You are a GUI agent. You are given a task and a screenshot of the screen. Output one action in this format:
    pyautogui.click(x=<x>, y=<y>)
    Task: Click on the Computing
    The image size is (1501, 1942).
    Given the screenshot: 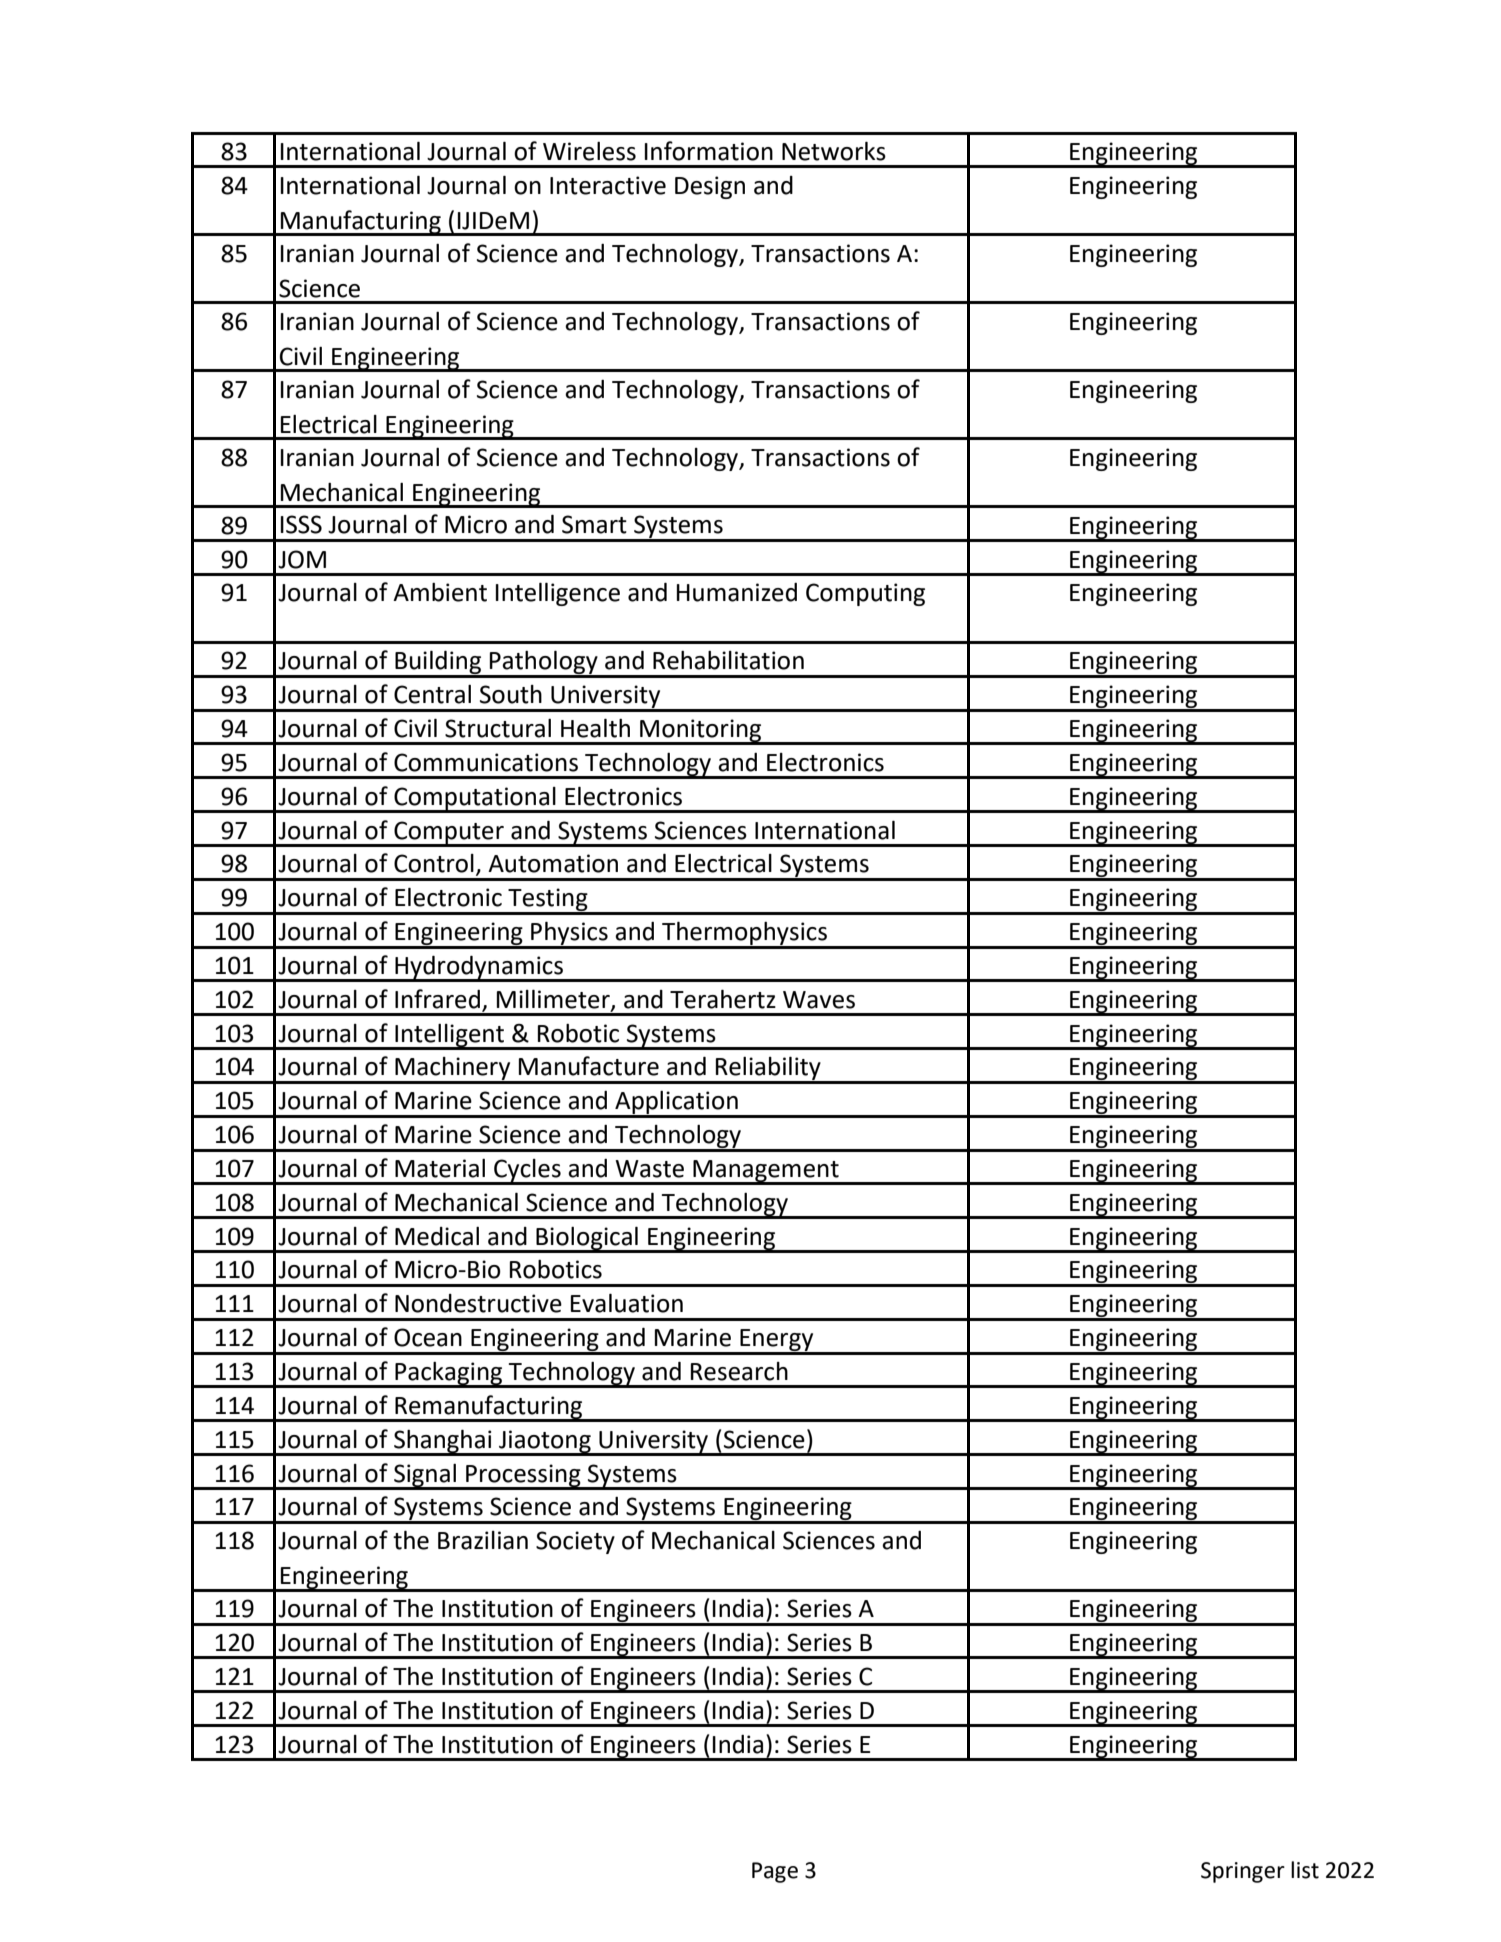 What is the action you would take?
    pyautogui.click(x=865, y=594)
